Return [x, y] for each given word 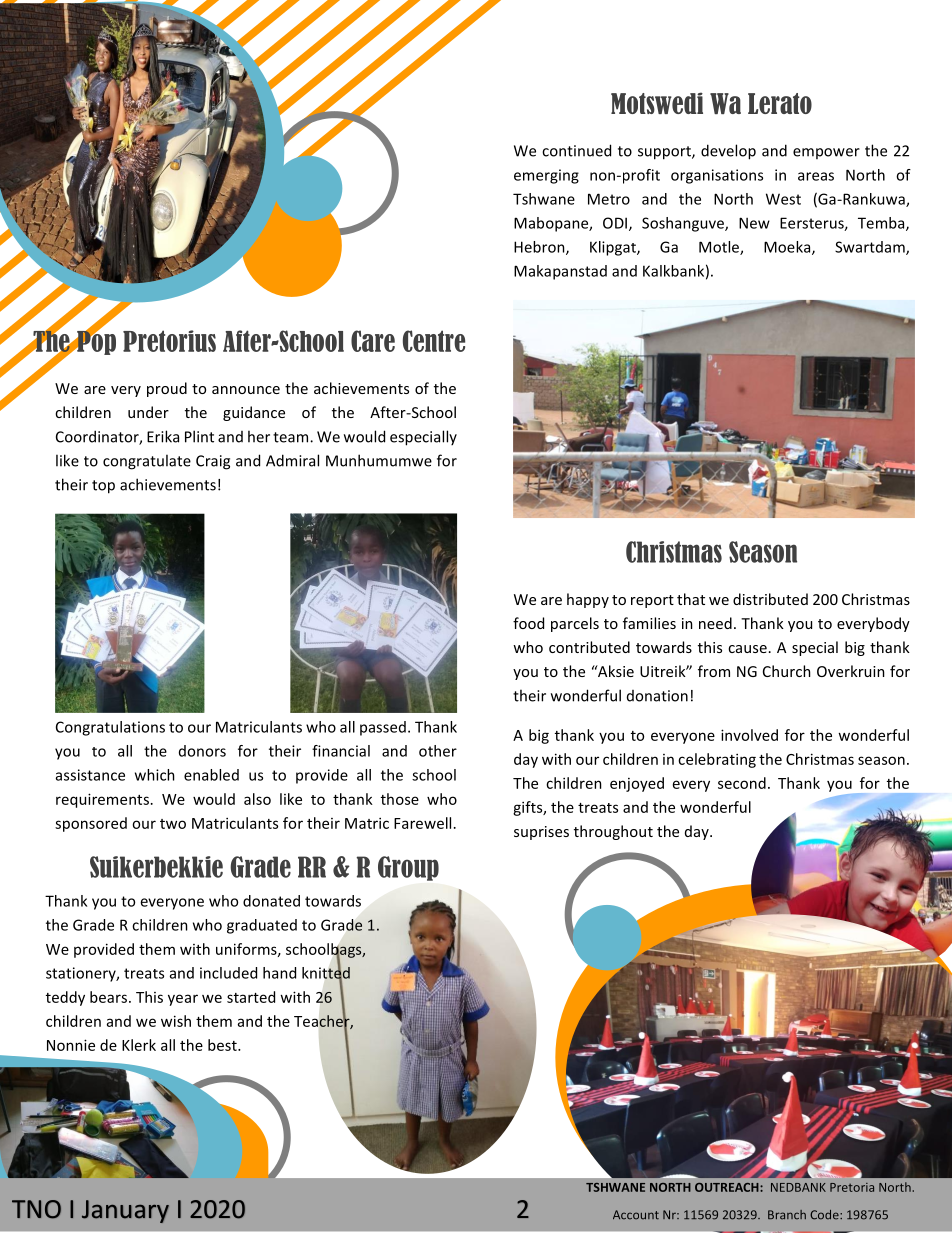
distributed [770, 599]
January [125, 1211]
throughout [613, 832]
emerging [546, 176]
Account [636, 1215]
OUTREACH [728, 1187]
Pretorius [169, 341]
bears [108, 997]
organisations [717, 176]
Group [408, 868]
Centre [434, 341]
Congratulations [110, 728]
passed [383, 728]
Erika [163, 436]
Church [787, 671]
